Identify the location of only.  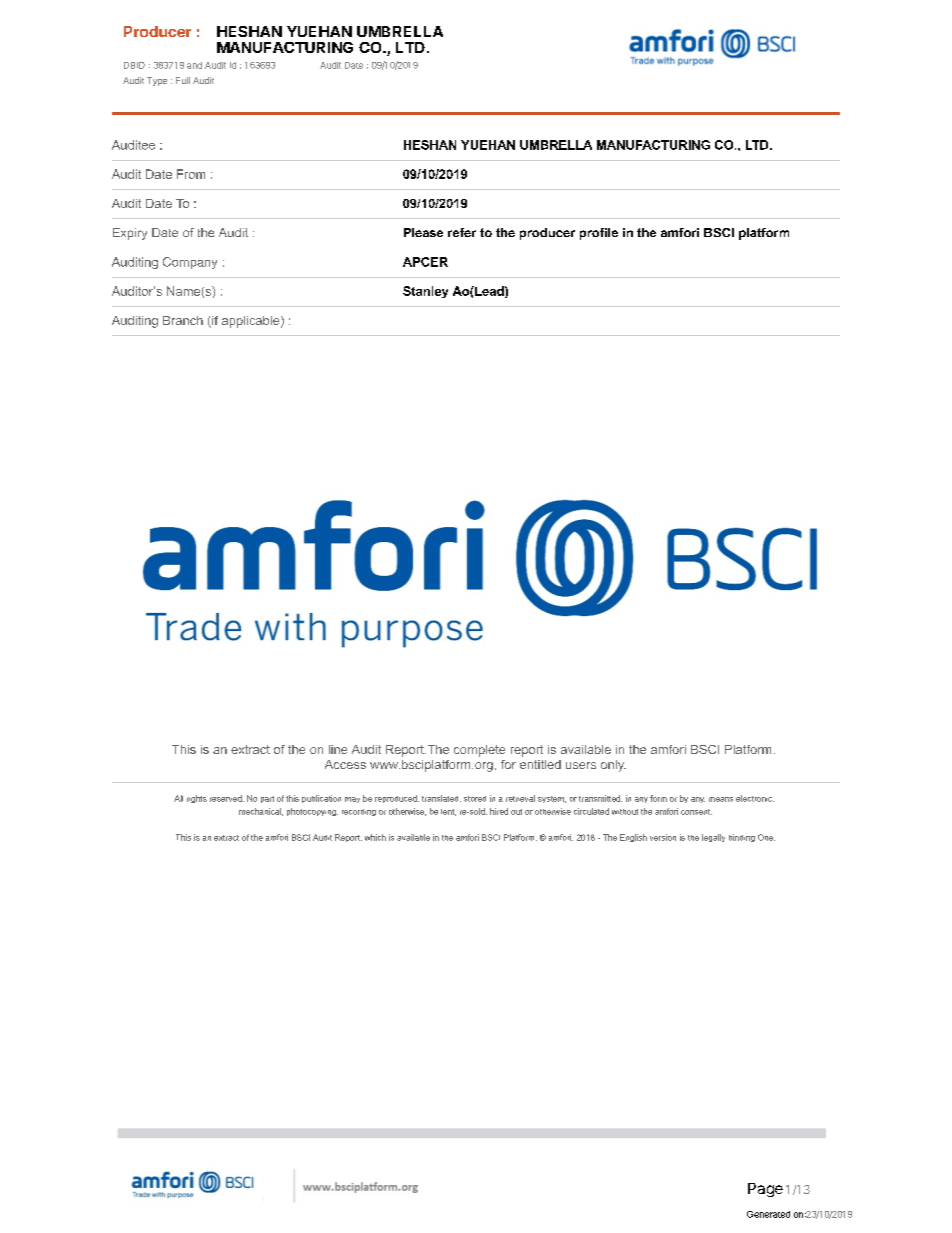
(613, 766).
